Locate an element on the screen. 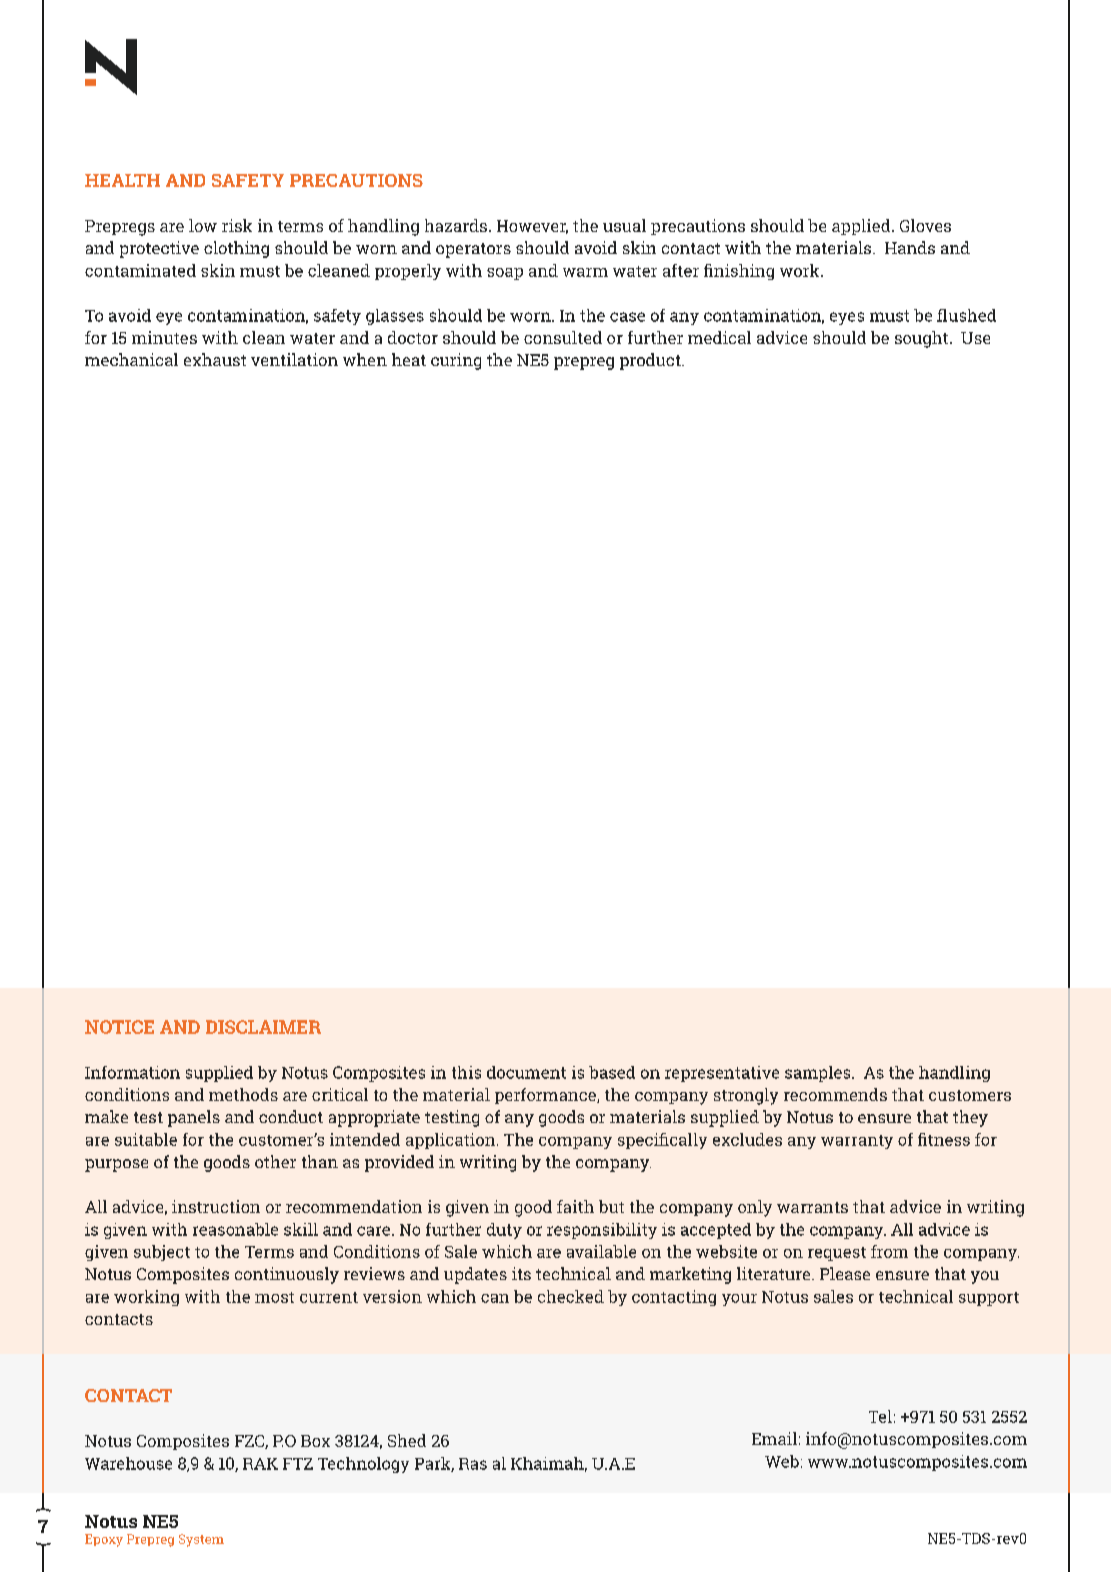  applied is located at coordinates (862, 227).
